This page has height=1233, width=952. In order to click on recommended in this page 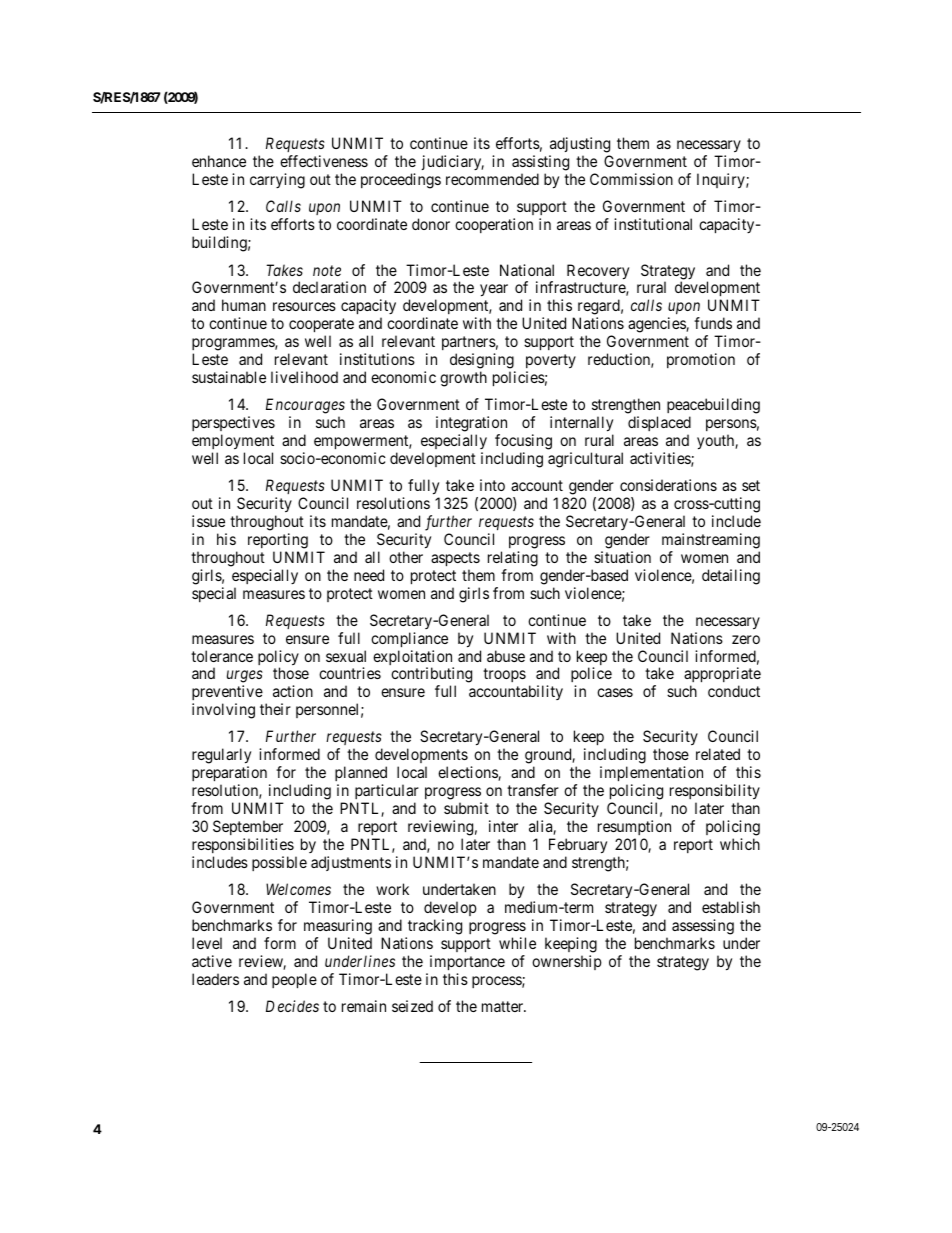, I will do `click(492, 179)`.
